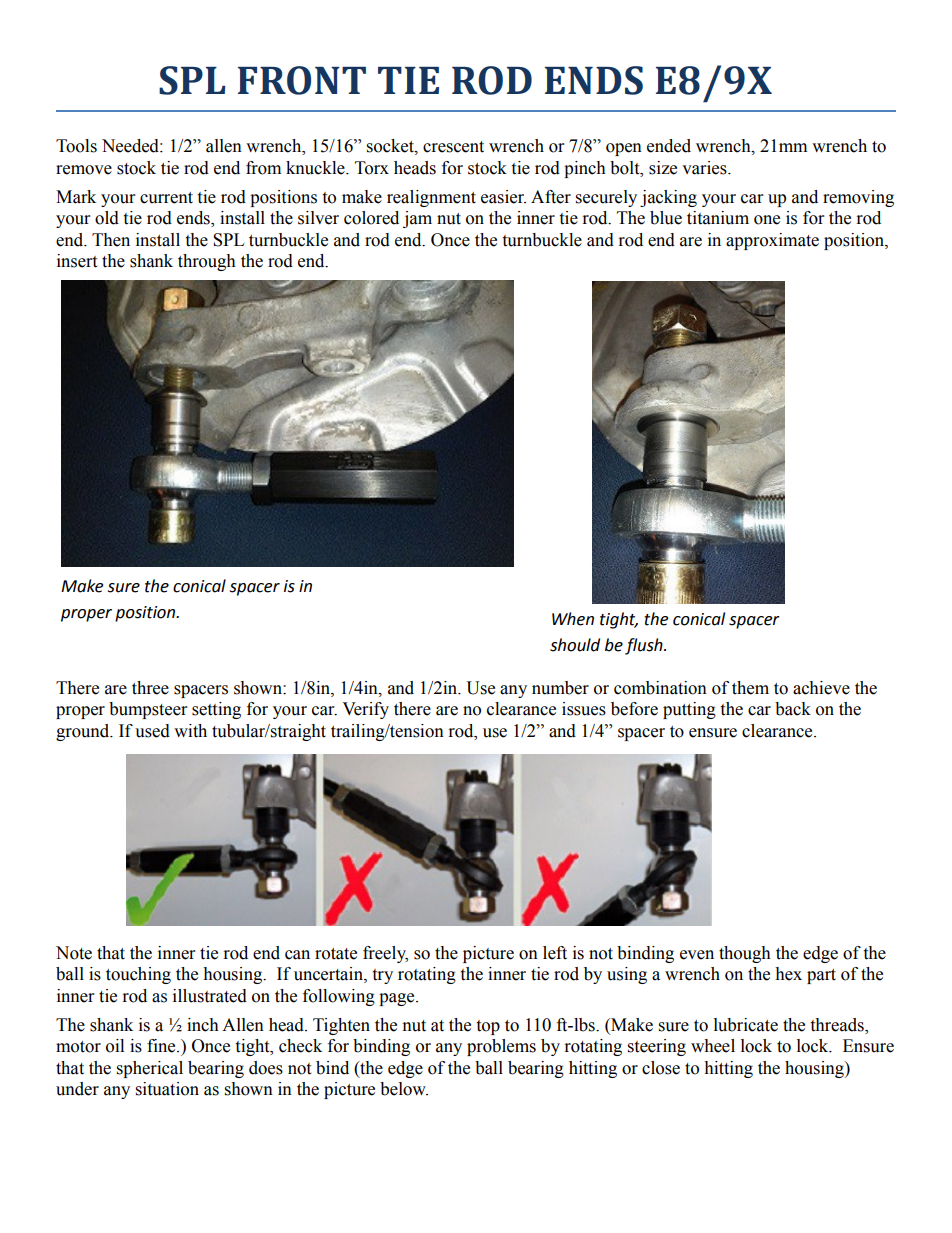 The image size is (952, 1233). Describe the element at coordinates (150, 688) in the image. I see `three` at that location.
